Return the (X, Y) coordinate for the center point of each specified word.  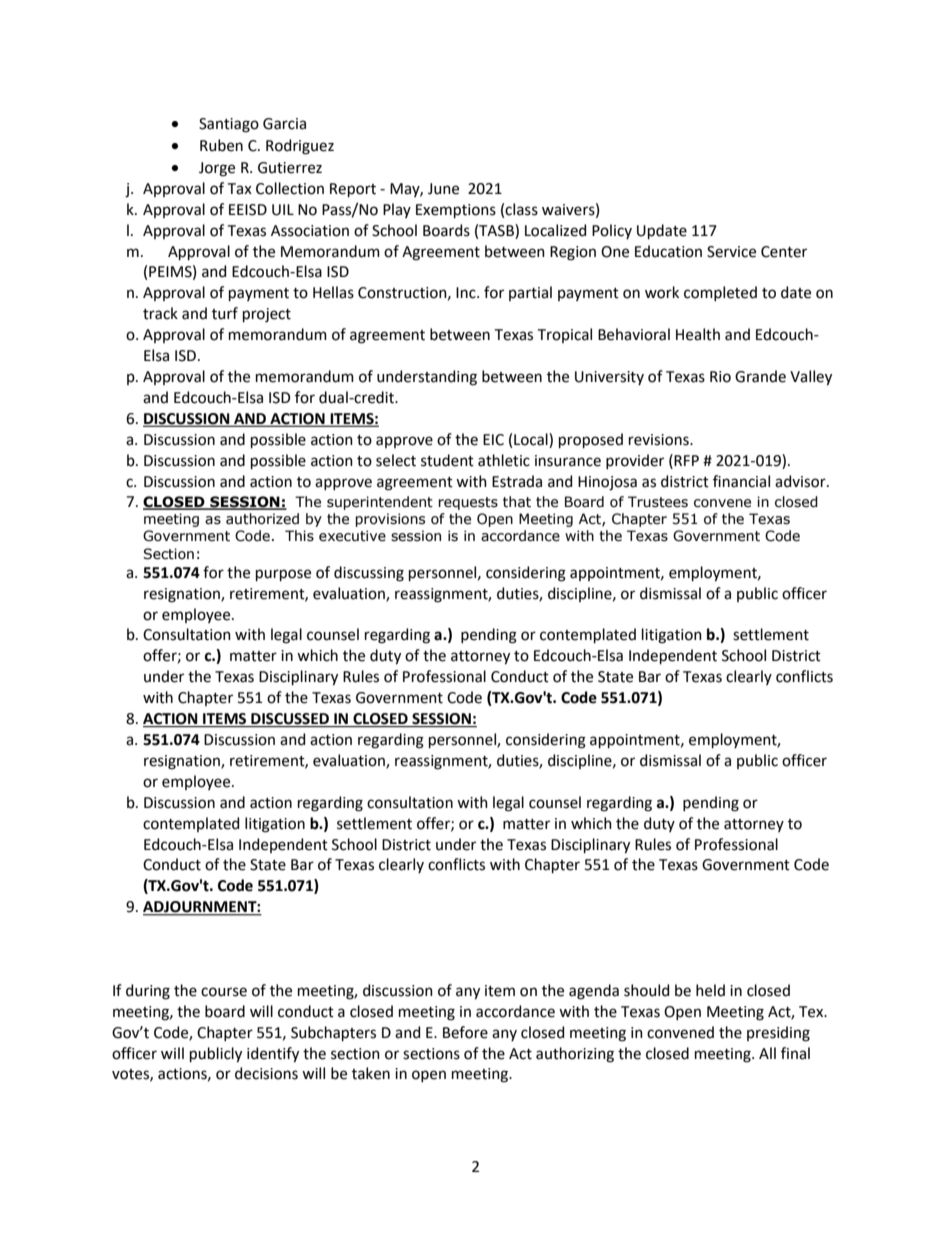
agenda (594, 992)
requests (468, 503)
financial (741, 481)
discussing (369, 574)
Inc (467, 293)
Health (698, 334)
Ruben (221, 145)
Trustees (658, 502)
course (224, 992)
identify (273, 1055)
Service (731, 252)
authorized (262, 519)
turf (225, 313)
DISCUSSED (290, 720)
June (443, 189)
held (710, 990)
